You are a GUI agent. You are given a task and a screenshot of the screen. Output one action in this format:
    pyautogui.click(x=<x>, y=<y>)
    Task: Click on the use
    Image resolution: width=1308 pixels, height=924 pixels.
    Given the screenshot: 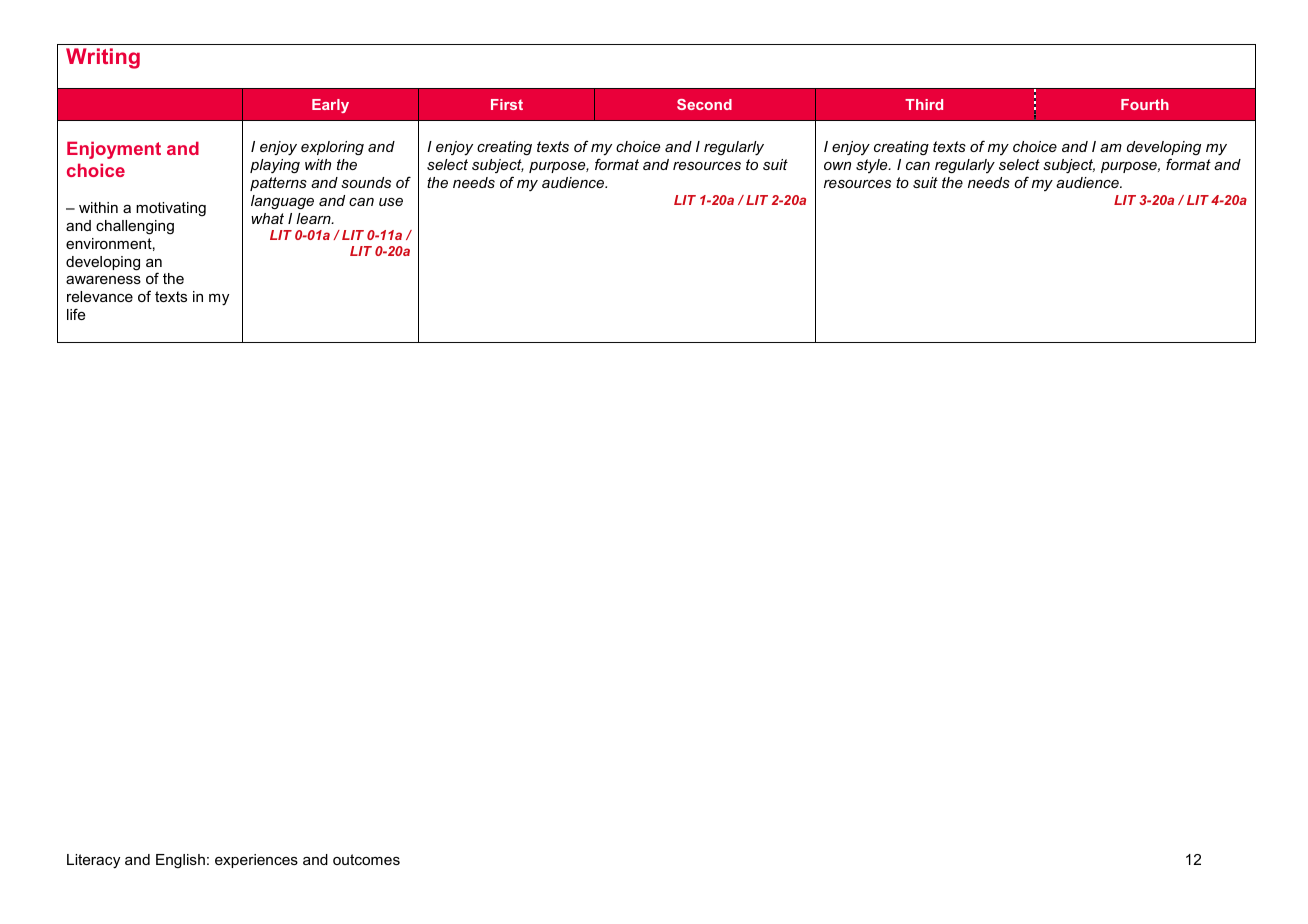 What is the action you would take?
    pyautogui.click(x=391, y=202)
